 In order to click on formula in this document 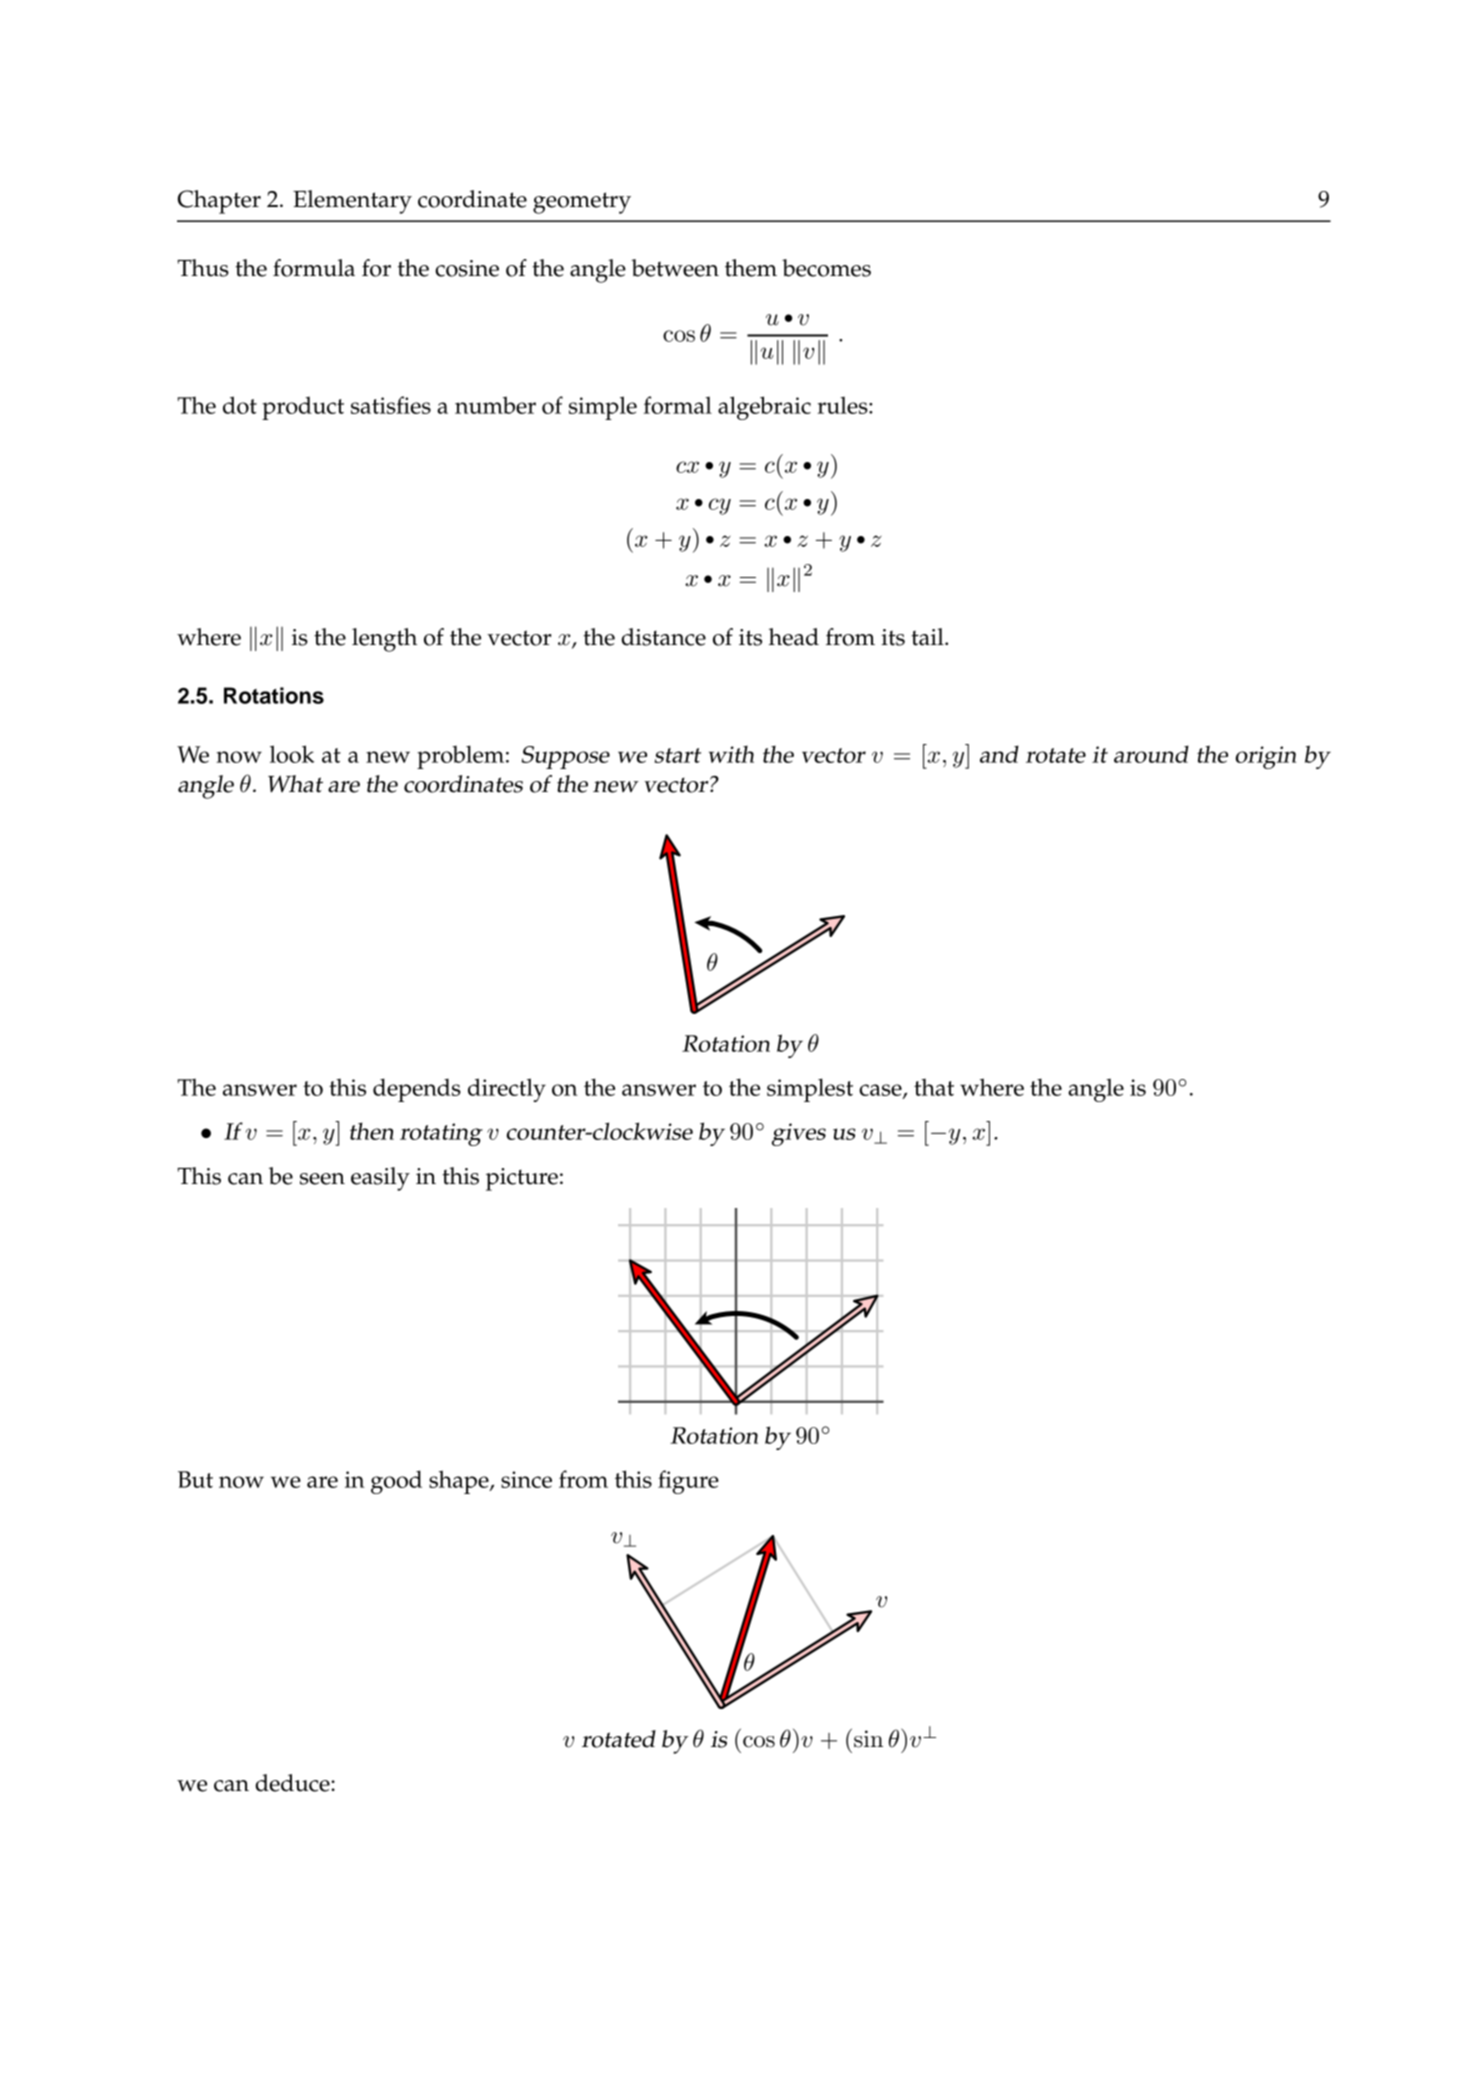, I will do `click(314, 268)`.
